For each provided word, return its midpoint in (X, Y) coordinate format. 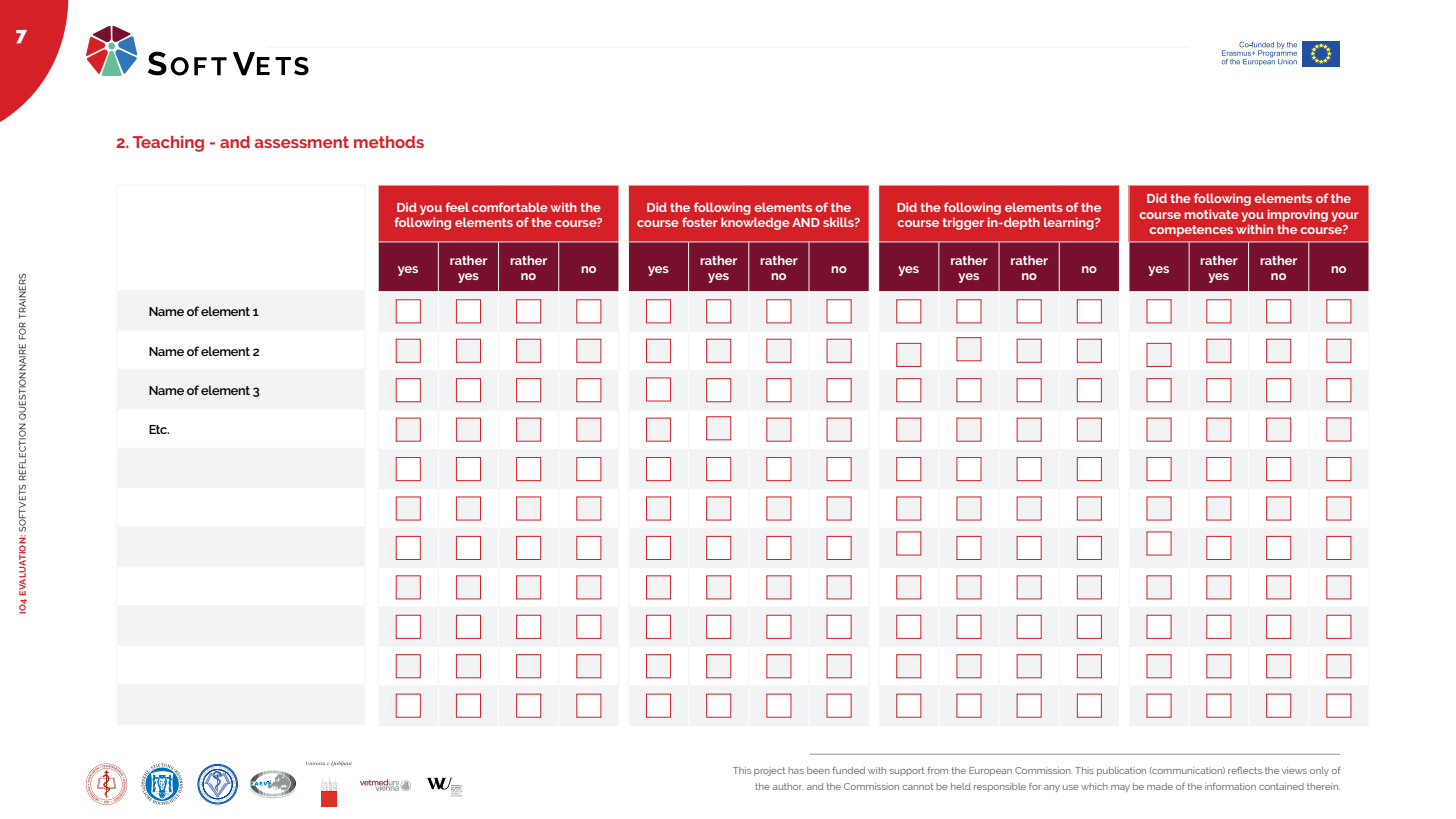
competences (1191, 231)
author (788, 786)
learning (1070, 223)
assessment (301, 142)
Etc (159, 429)
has (796, 770)
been (818, 770)
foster (700, 222)
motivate (1212, 214)
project (770, 771)
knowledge (755, 223)
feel (457, 207)
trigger (963, 223)
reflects (1245, 770)
